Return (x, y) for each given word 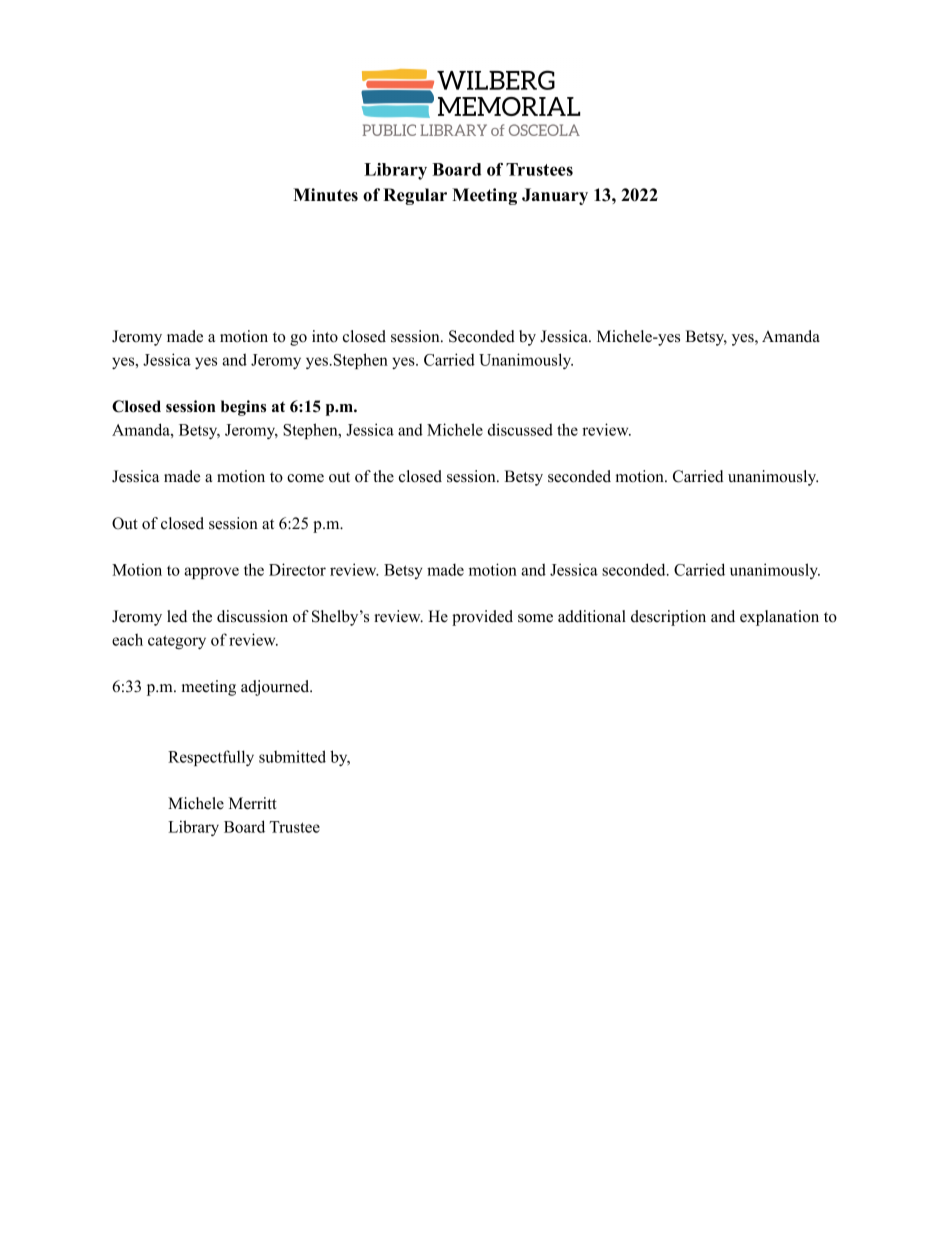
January (555, 196)
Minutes (325, 195)
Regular (415, 196)
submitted (292, 756)
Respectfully (211, 758)
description (668, 618)
